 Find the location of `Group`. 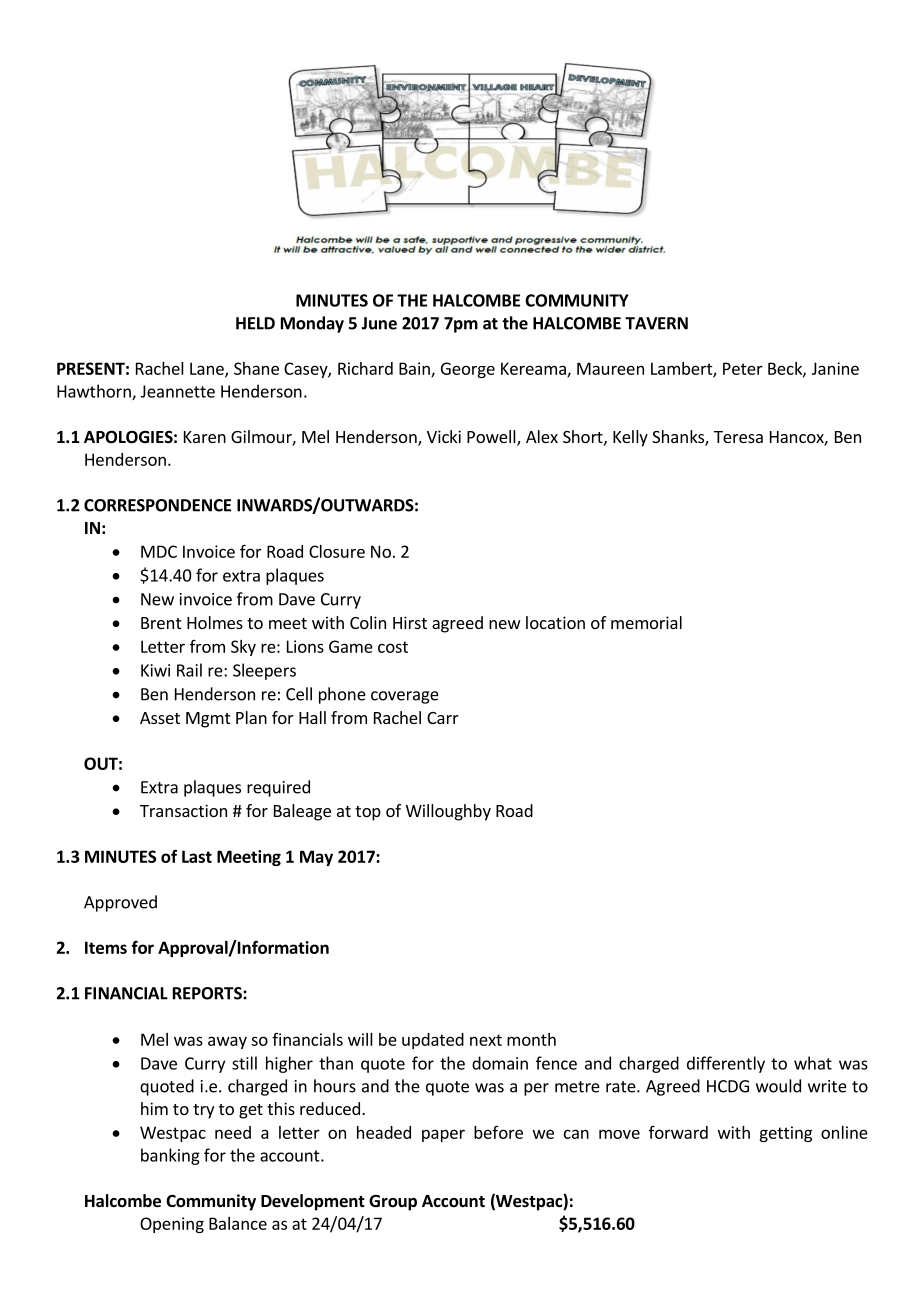

Group is located at coordinates (393, 1203).
